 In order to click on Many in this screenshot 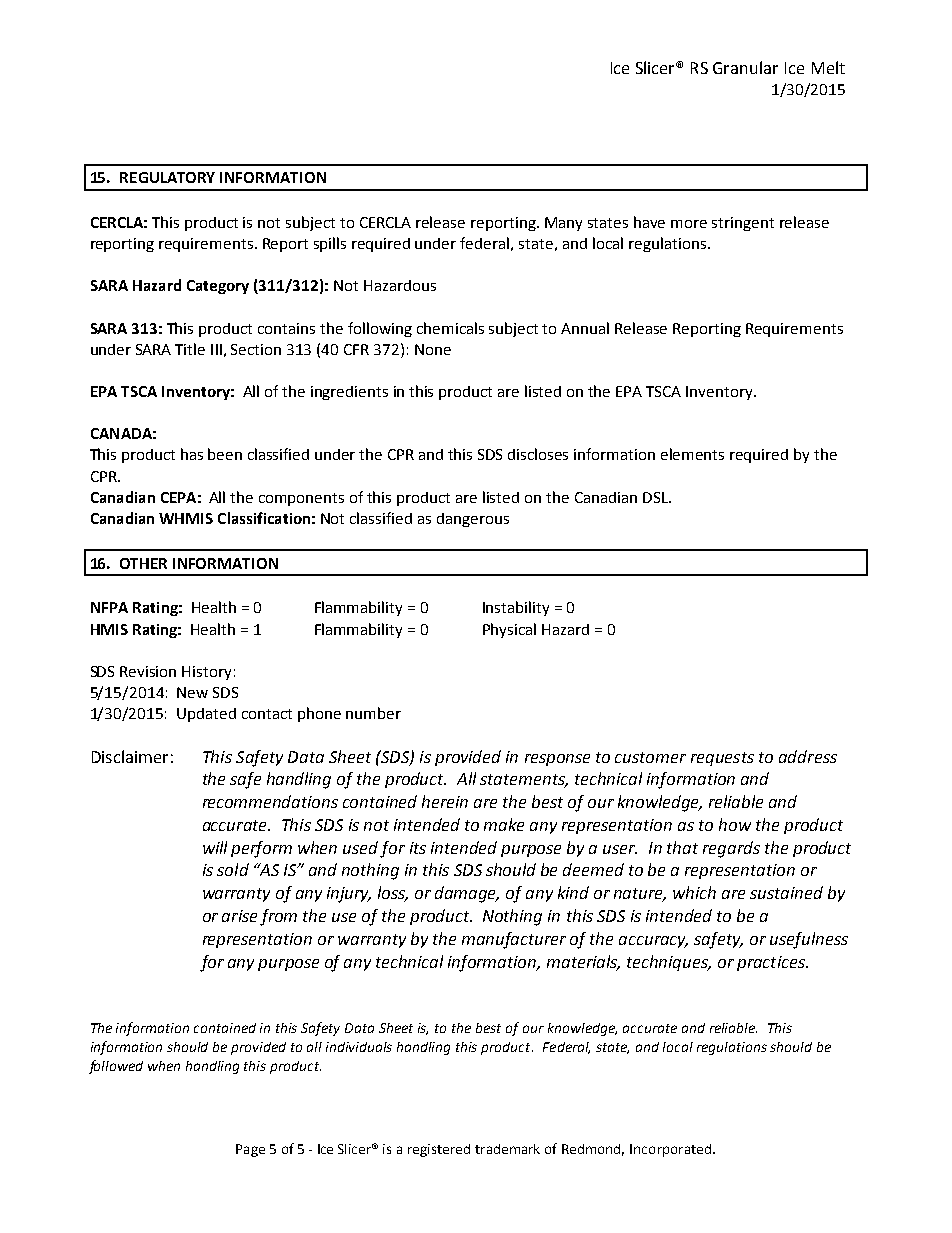, I will do `click(563, 224)`.
